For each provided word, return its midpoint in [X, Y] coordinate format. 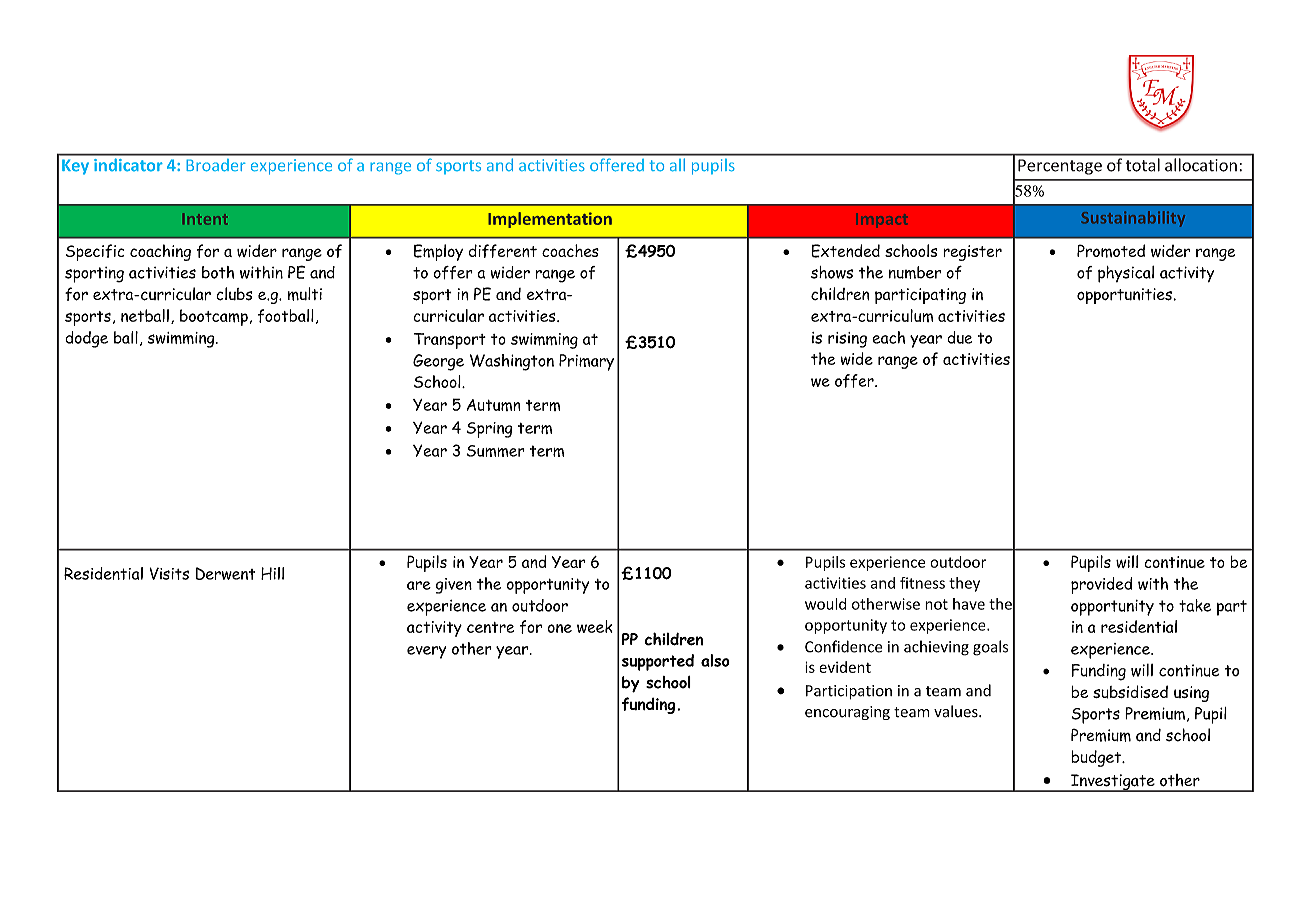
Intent [205, 219]
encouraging [847, 713]
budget [1097, 758]
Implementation [550, 220]
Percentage [1060, 167]
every [426, 652]
